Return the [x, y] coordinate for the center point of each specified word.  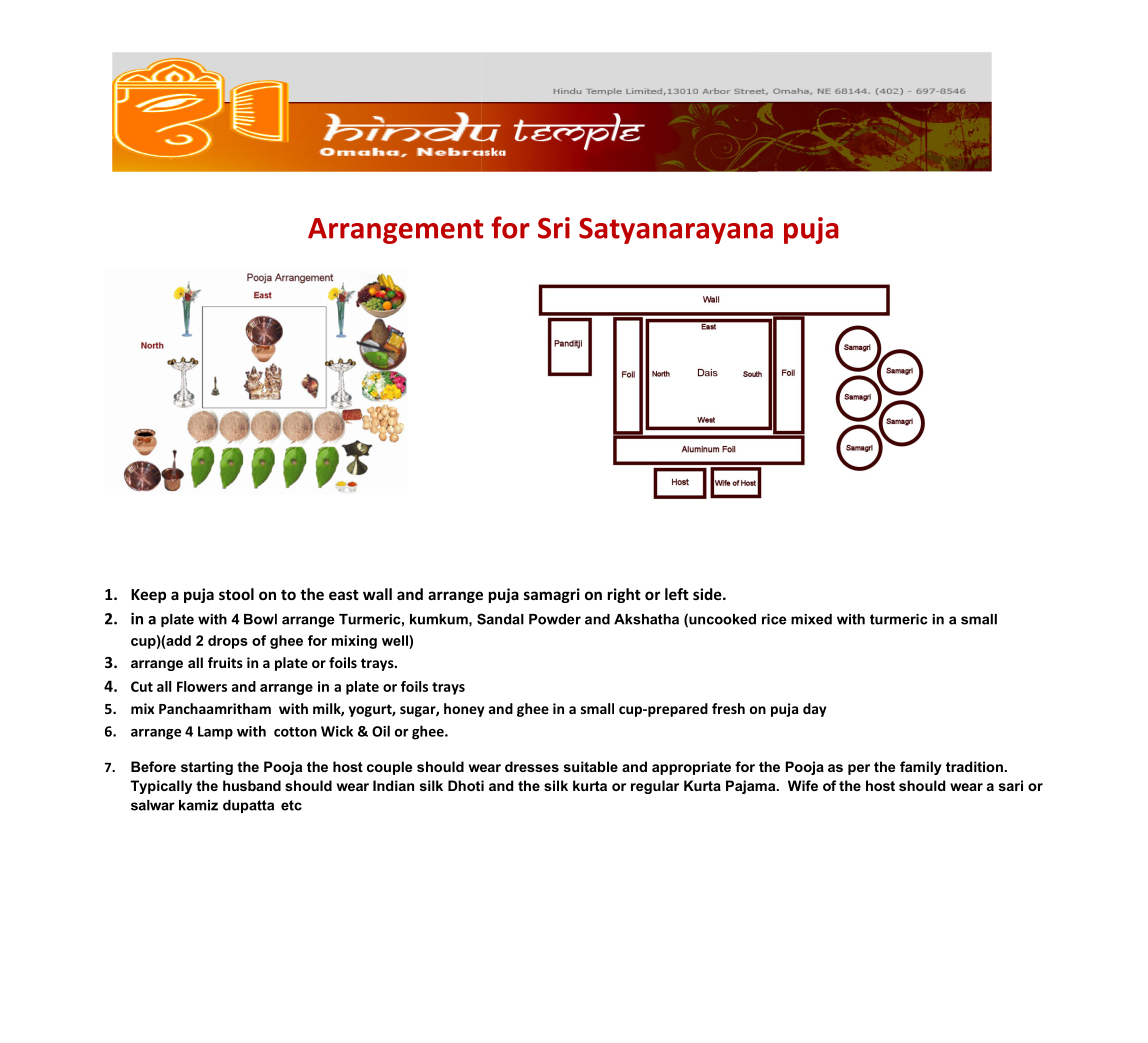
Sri [554, 228]
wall [377, 594]
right [624, 595]
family [921, 768]
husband [252, 785]
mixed [811, 619]
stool [236, 594]
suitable [591, 766]
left [677, 594]
